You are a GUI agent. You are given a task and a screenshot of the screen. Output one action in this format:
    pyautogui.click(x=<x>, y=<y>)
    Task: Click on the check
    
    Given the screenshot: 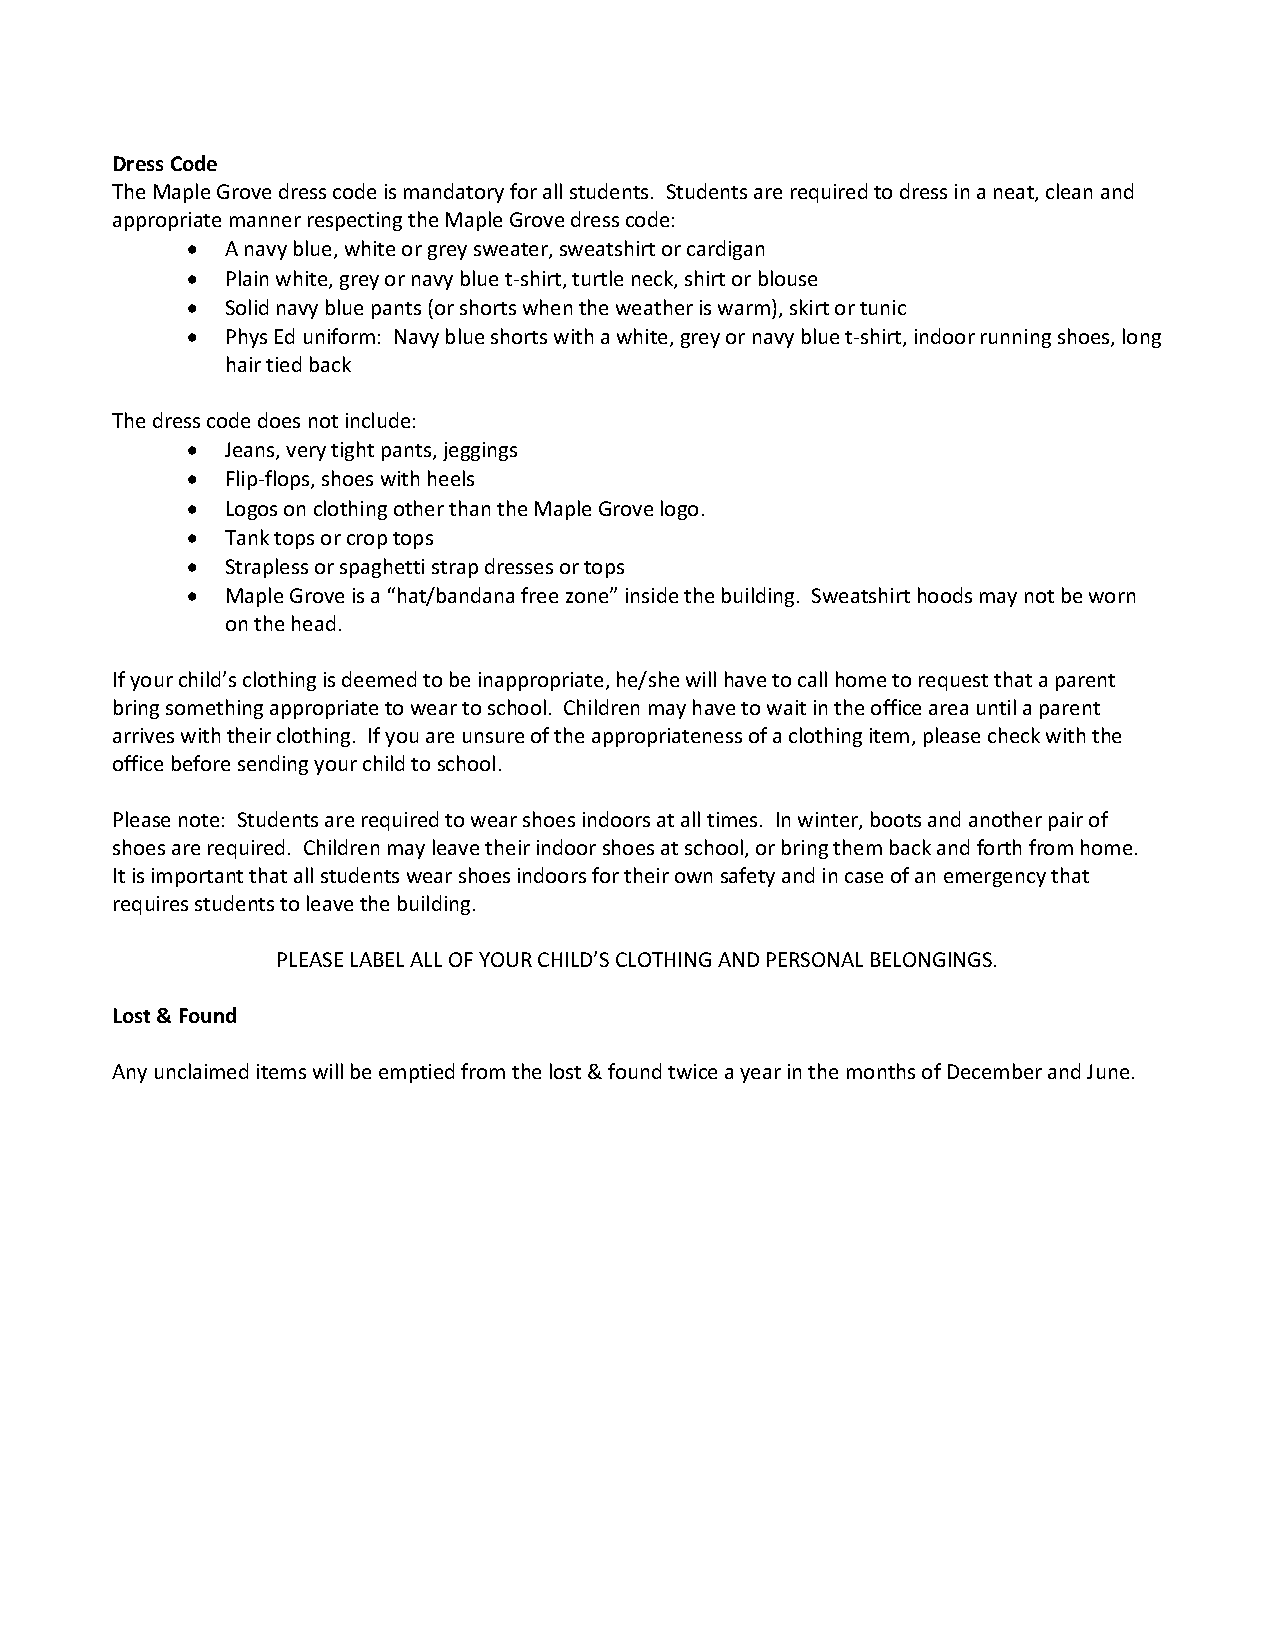 What is the action you would take?
    pyautogui.click(x=1014, y=735)
